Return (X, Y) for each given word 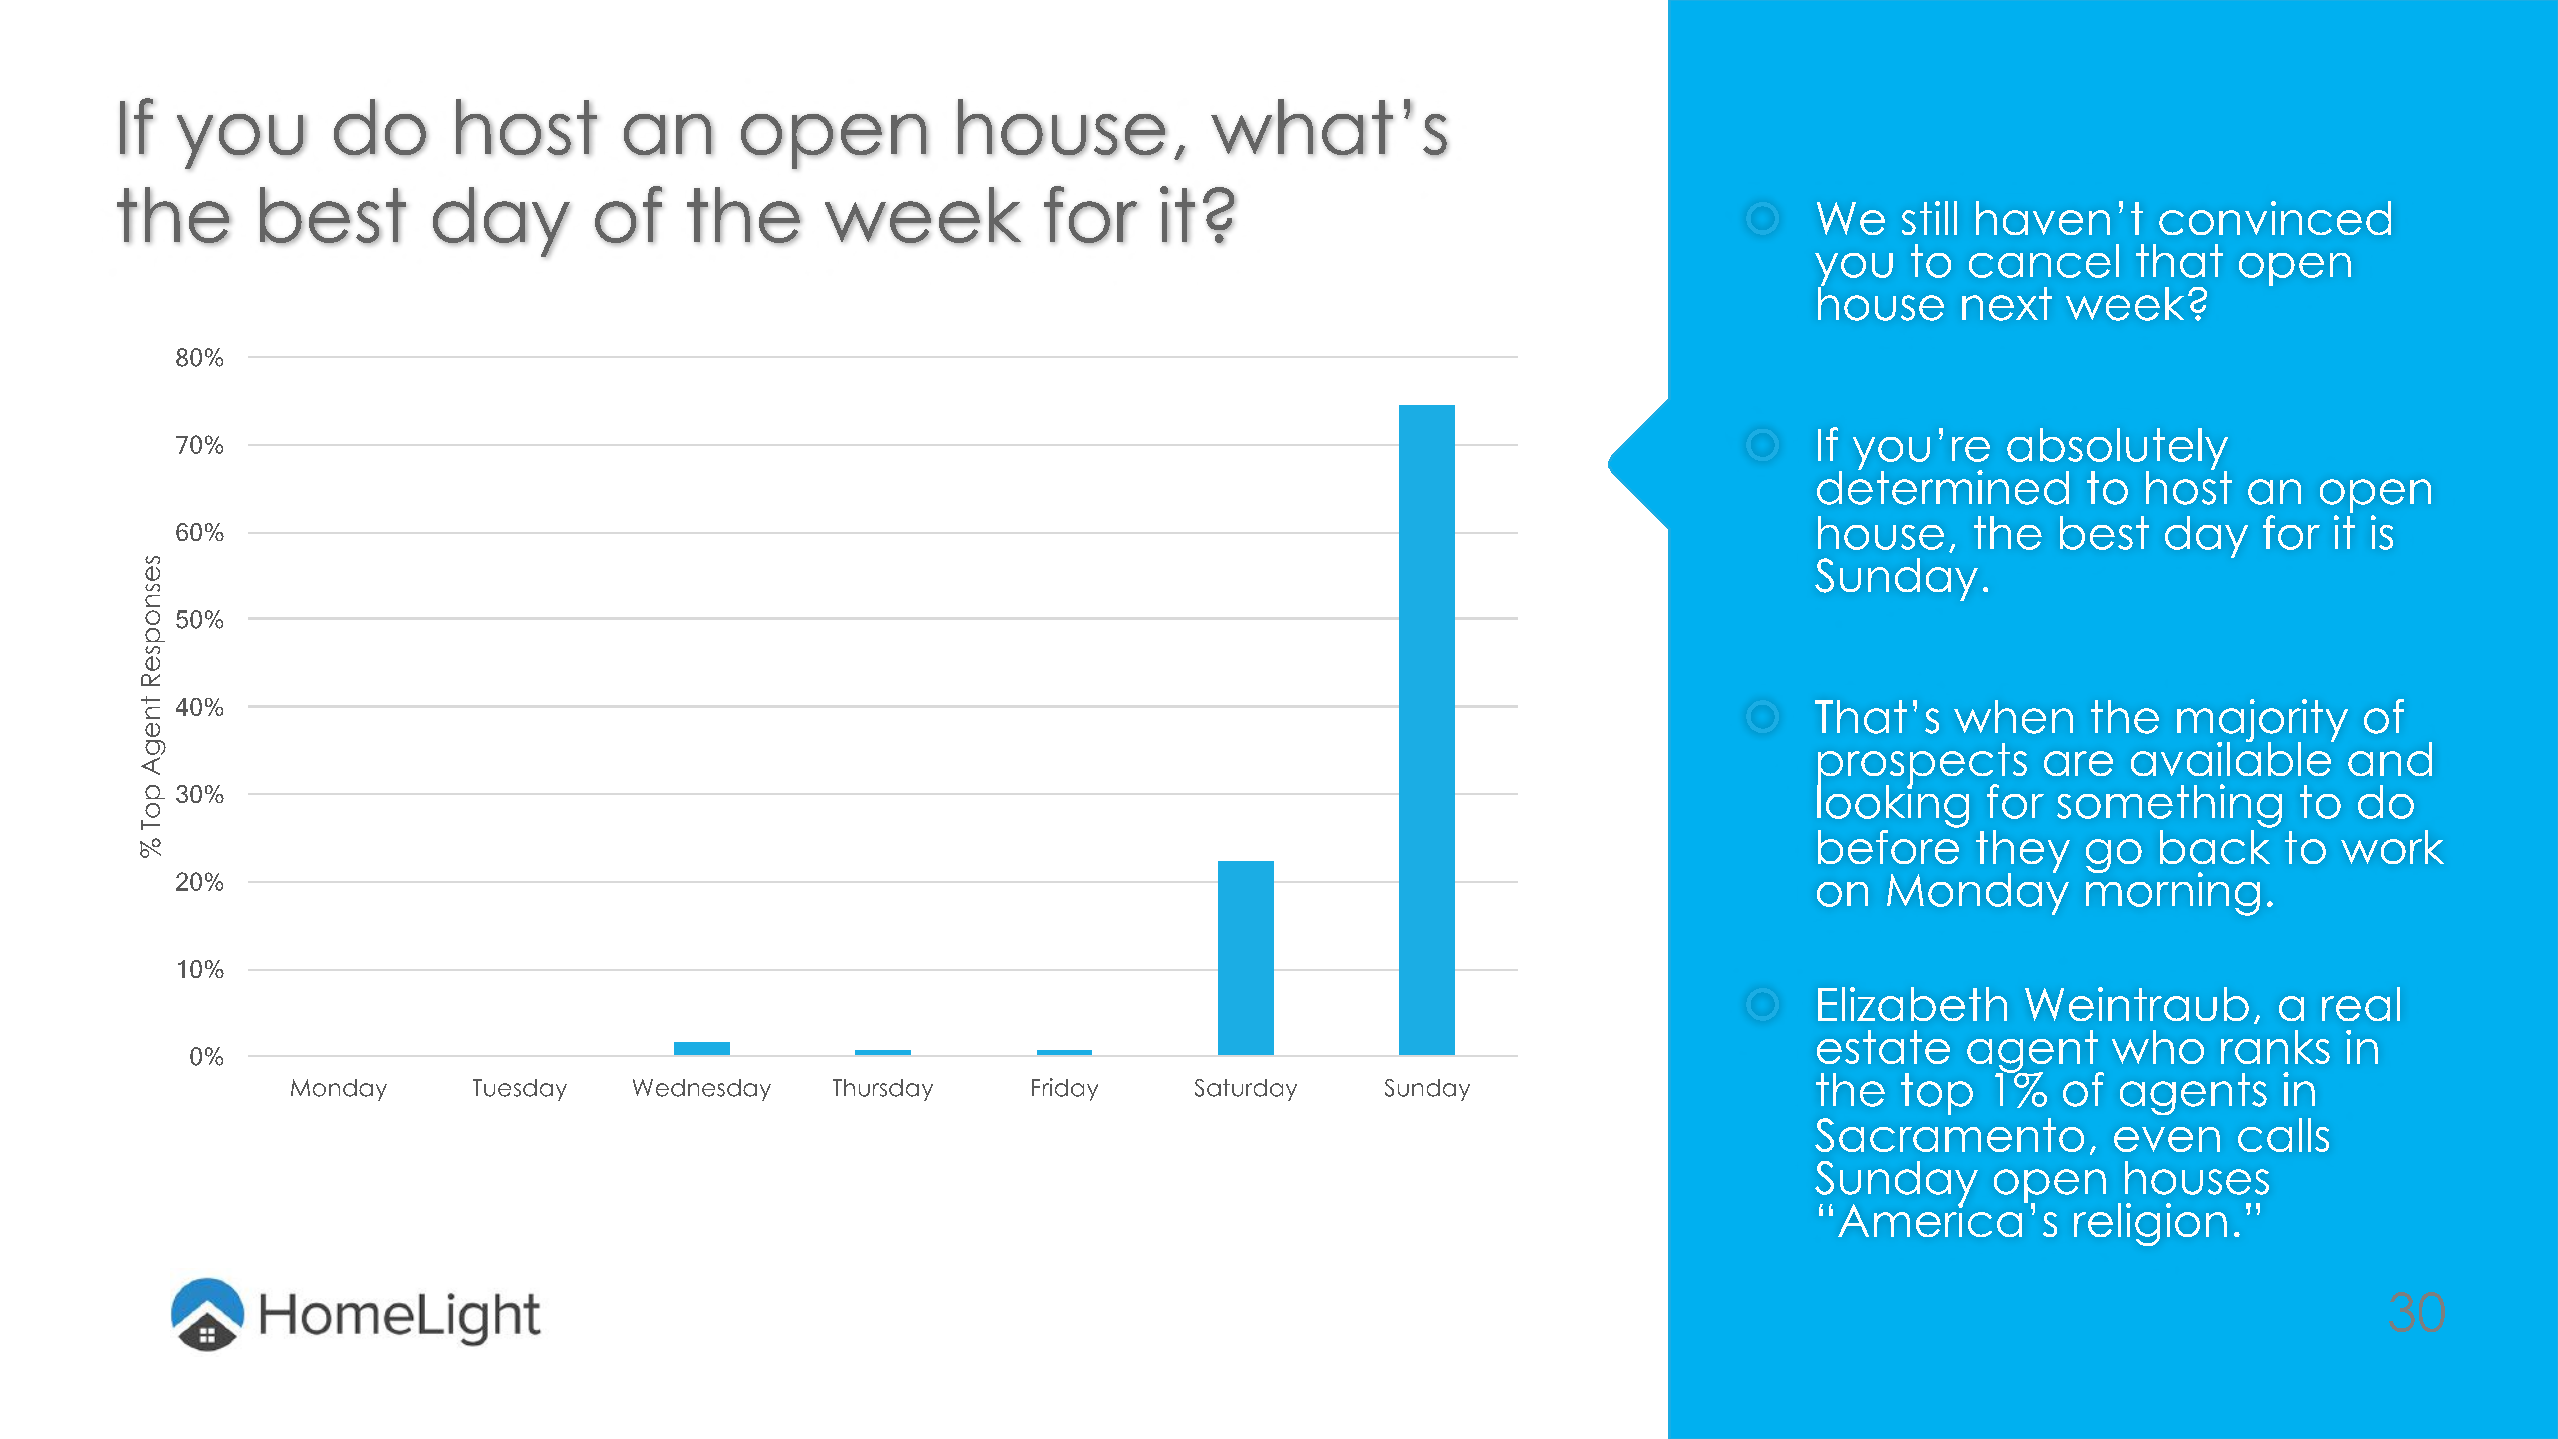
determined (1943, 486)
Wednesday (702, 1090)
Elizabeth (1912, 1004)
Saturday (1246, 1090)
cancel (2044, 261)
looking (1893, 805)
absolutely (2117, 450)
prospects (1922, 765)
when (2013, 717)
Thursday (883, 1090)
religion (2150, 1224)
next (2007, 304)
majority (2262, 722)
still (1929, 218)
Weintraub (2137, 1004)
